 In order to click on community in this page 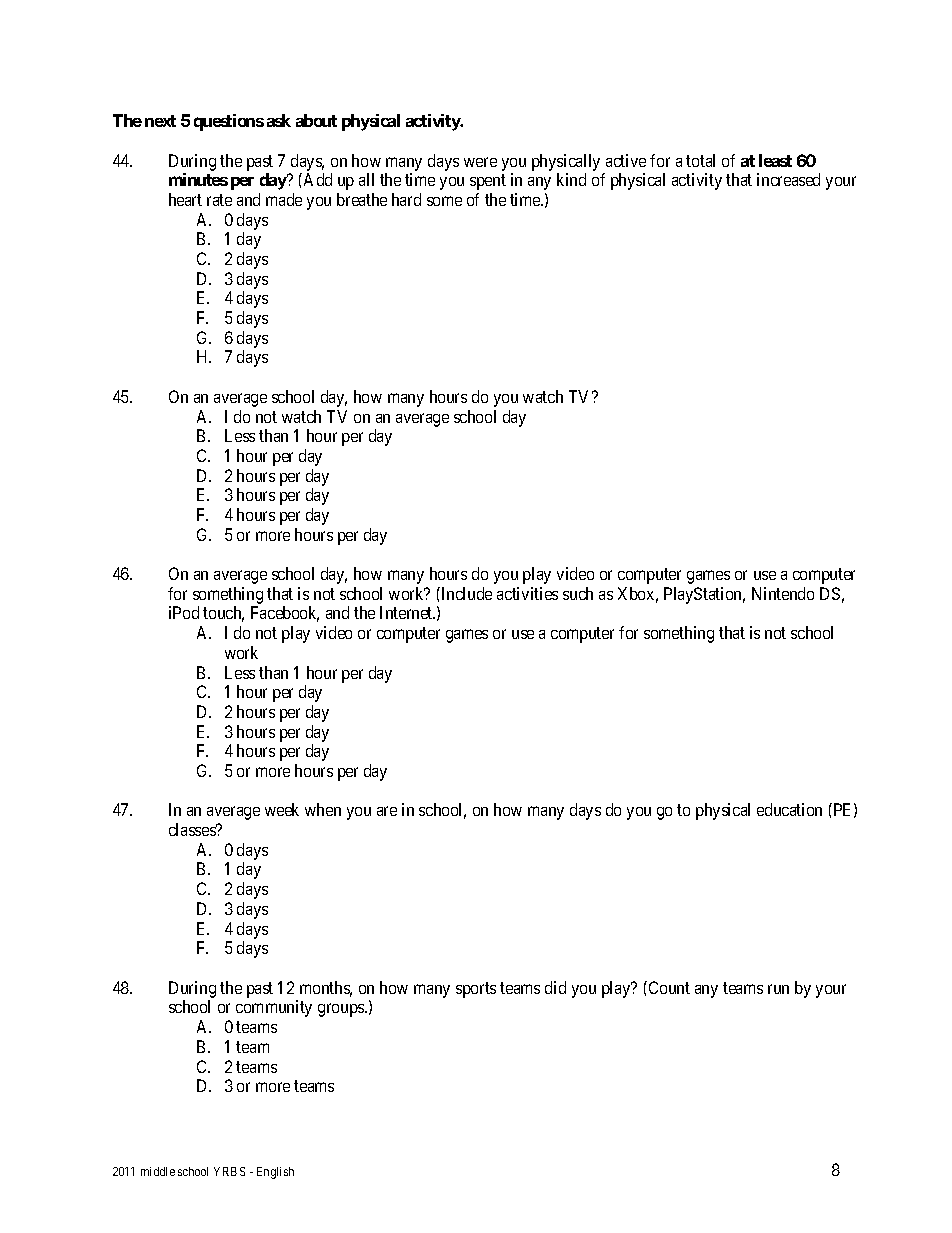, I will do `click(274, 1008)`.
